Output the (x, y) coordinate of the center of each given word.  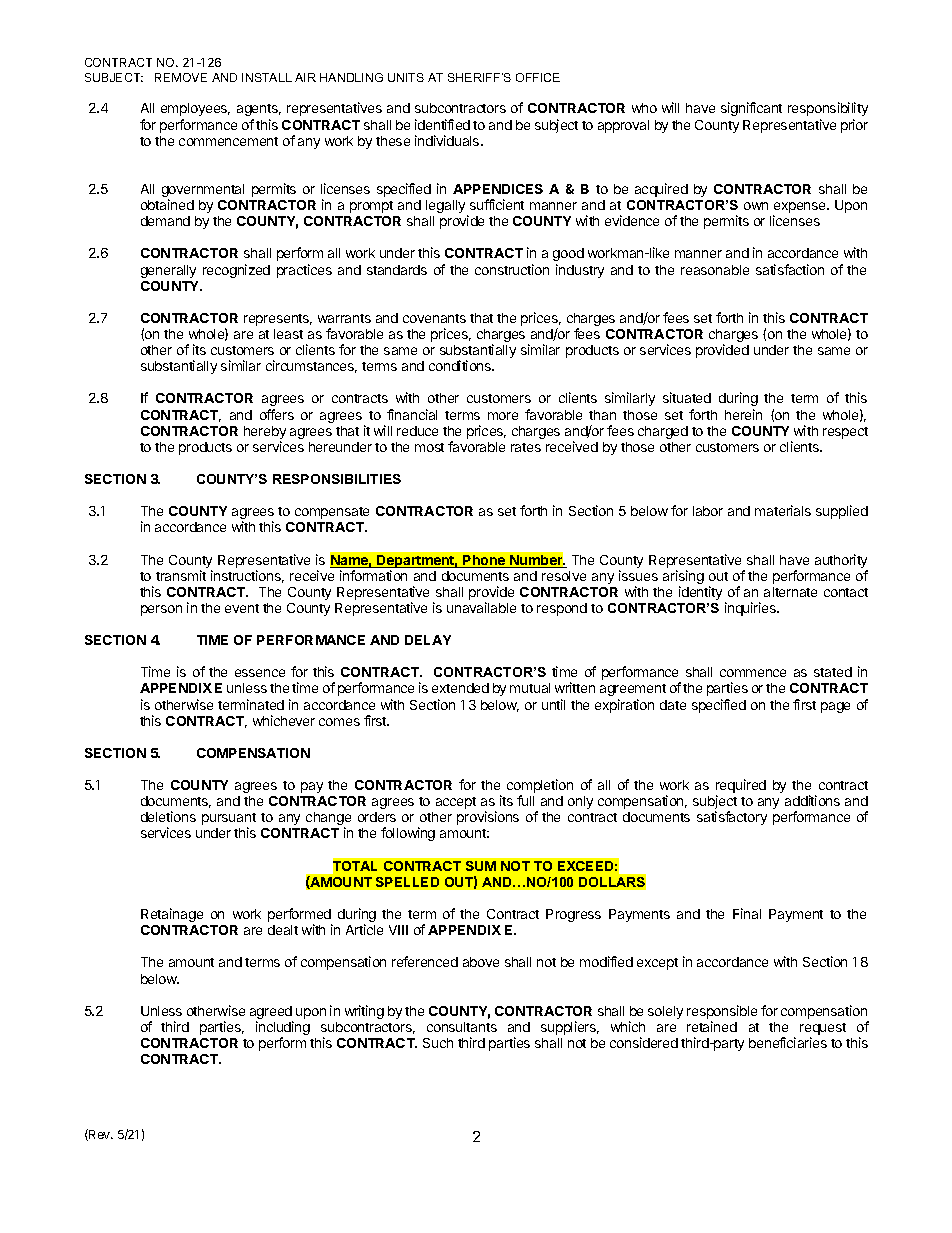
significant (751, 109)
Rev (100, 1135)
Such (438, 1043)
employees (195, 109)
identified (442, 124)
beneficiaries (788, 1042)
